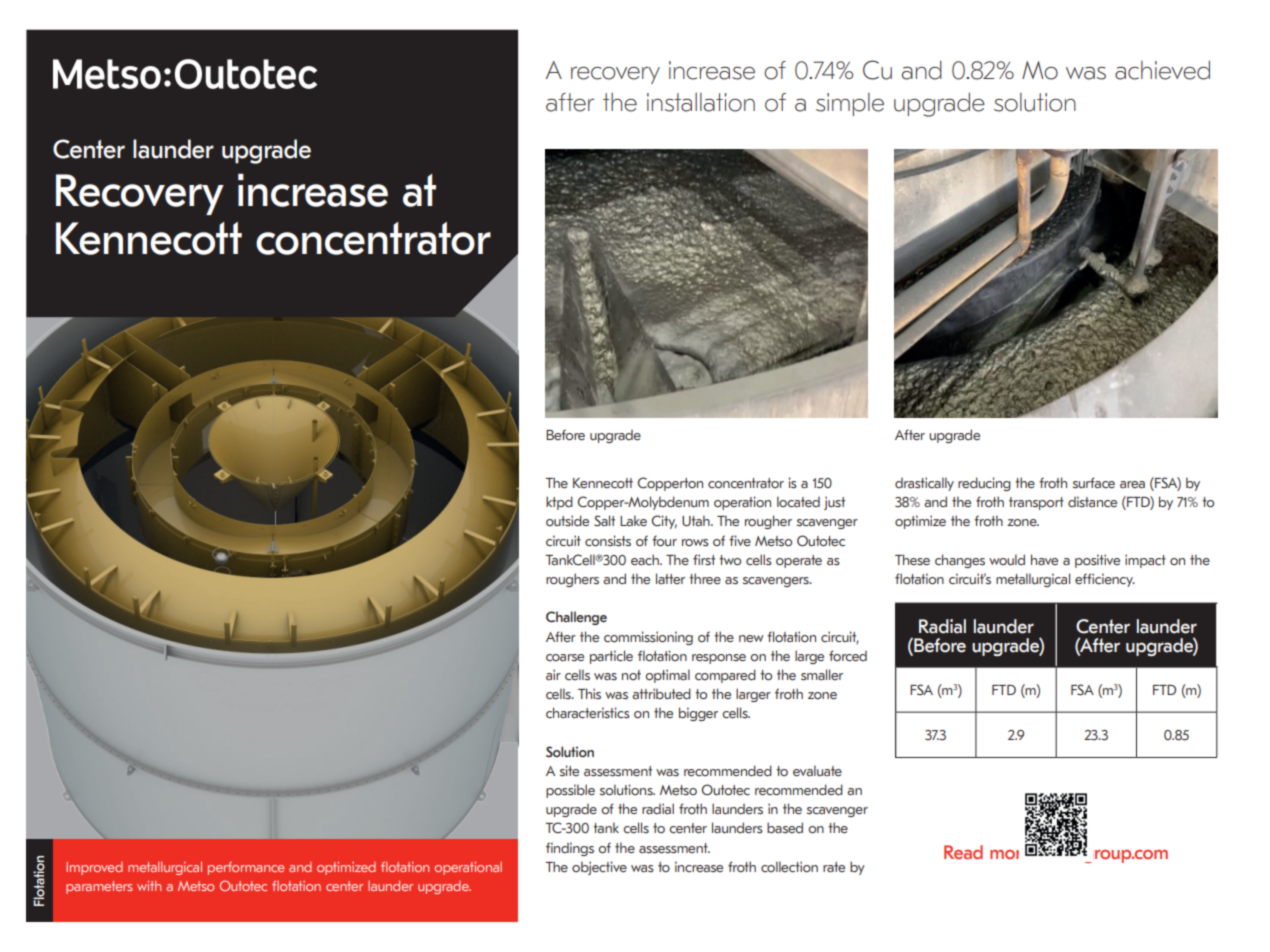  I want to click on installation, so click(701, 102).
